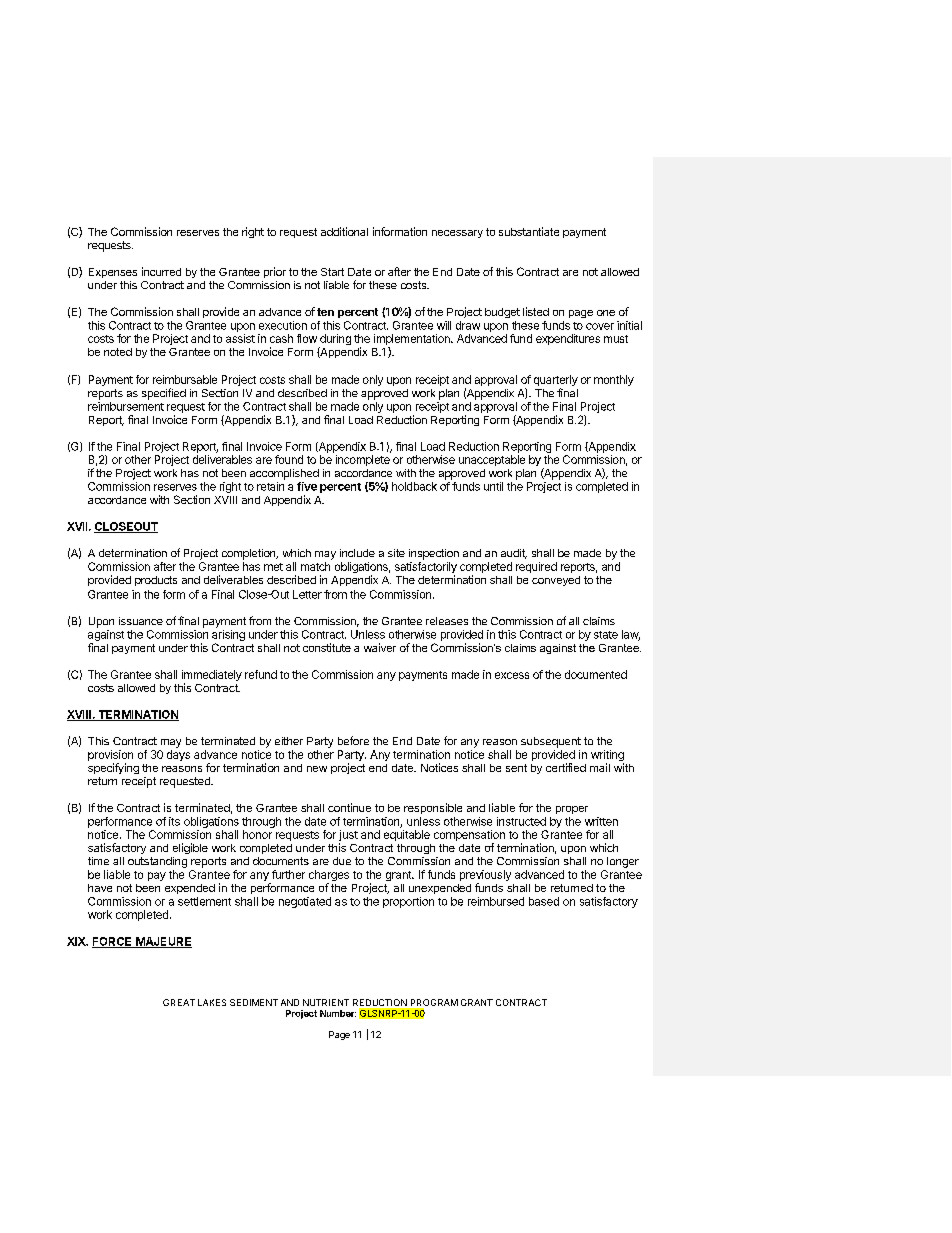  Describe the element at coordinates (179, 1002) in the page. I see `GREAT` at that location.
